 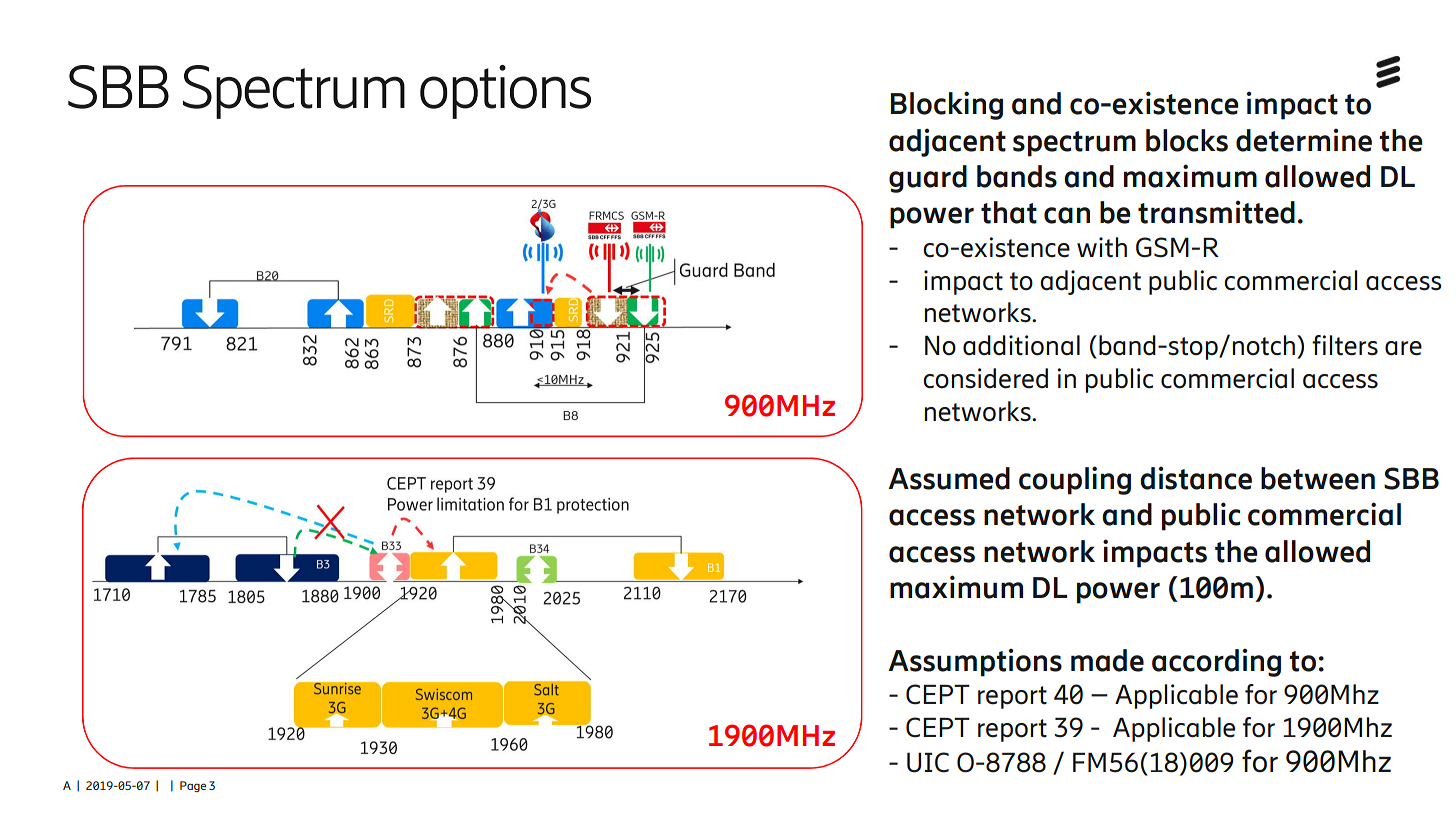 What do you see at coordinates (985, 378) in the screenshot?
I see `considered` at bounding box center [985, 378].
